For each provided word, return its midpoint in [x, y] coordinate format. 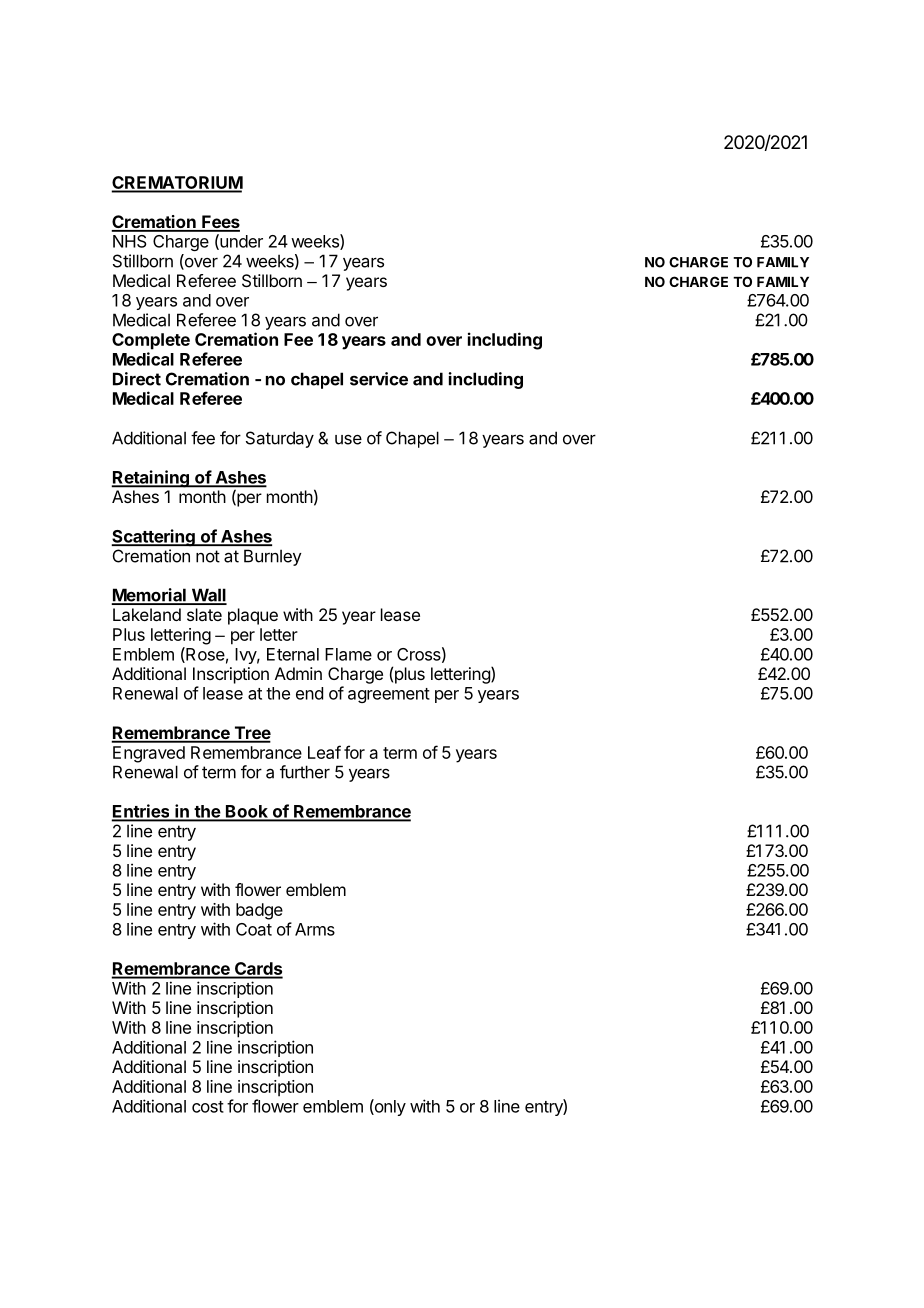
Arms [315, 929]
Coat [254, 929]
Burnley [273, 557]
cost [208, 1107]
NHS [130, 241]
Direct [137, 379]
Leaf [324, 752]
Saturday [280, 439]
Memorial [150, 596]
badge [259, 911]
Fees [220, 223]
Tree [251, 734]
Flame [348, 654]
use [348, 440]
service [379, 379]
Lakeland [147, 614]
